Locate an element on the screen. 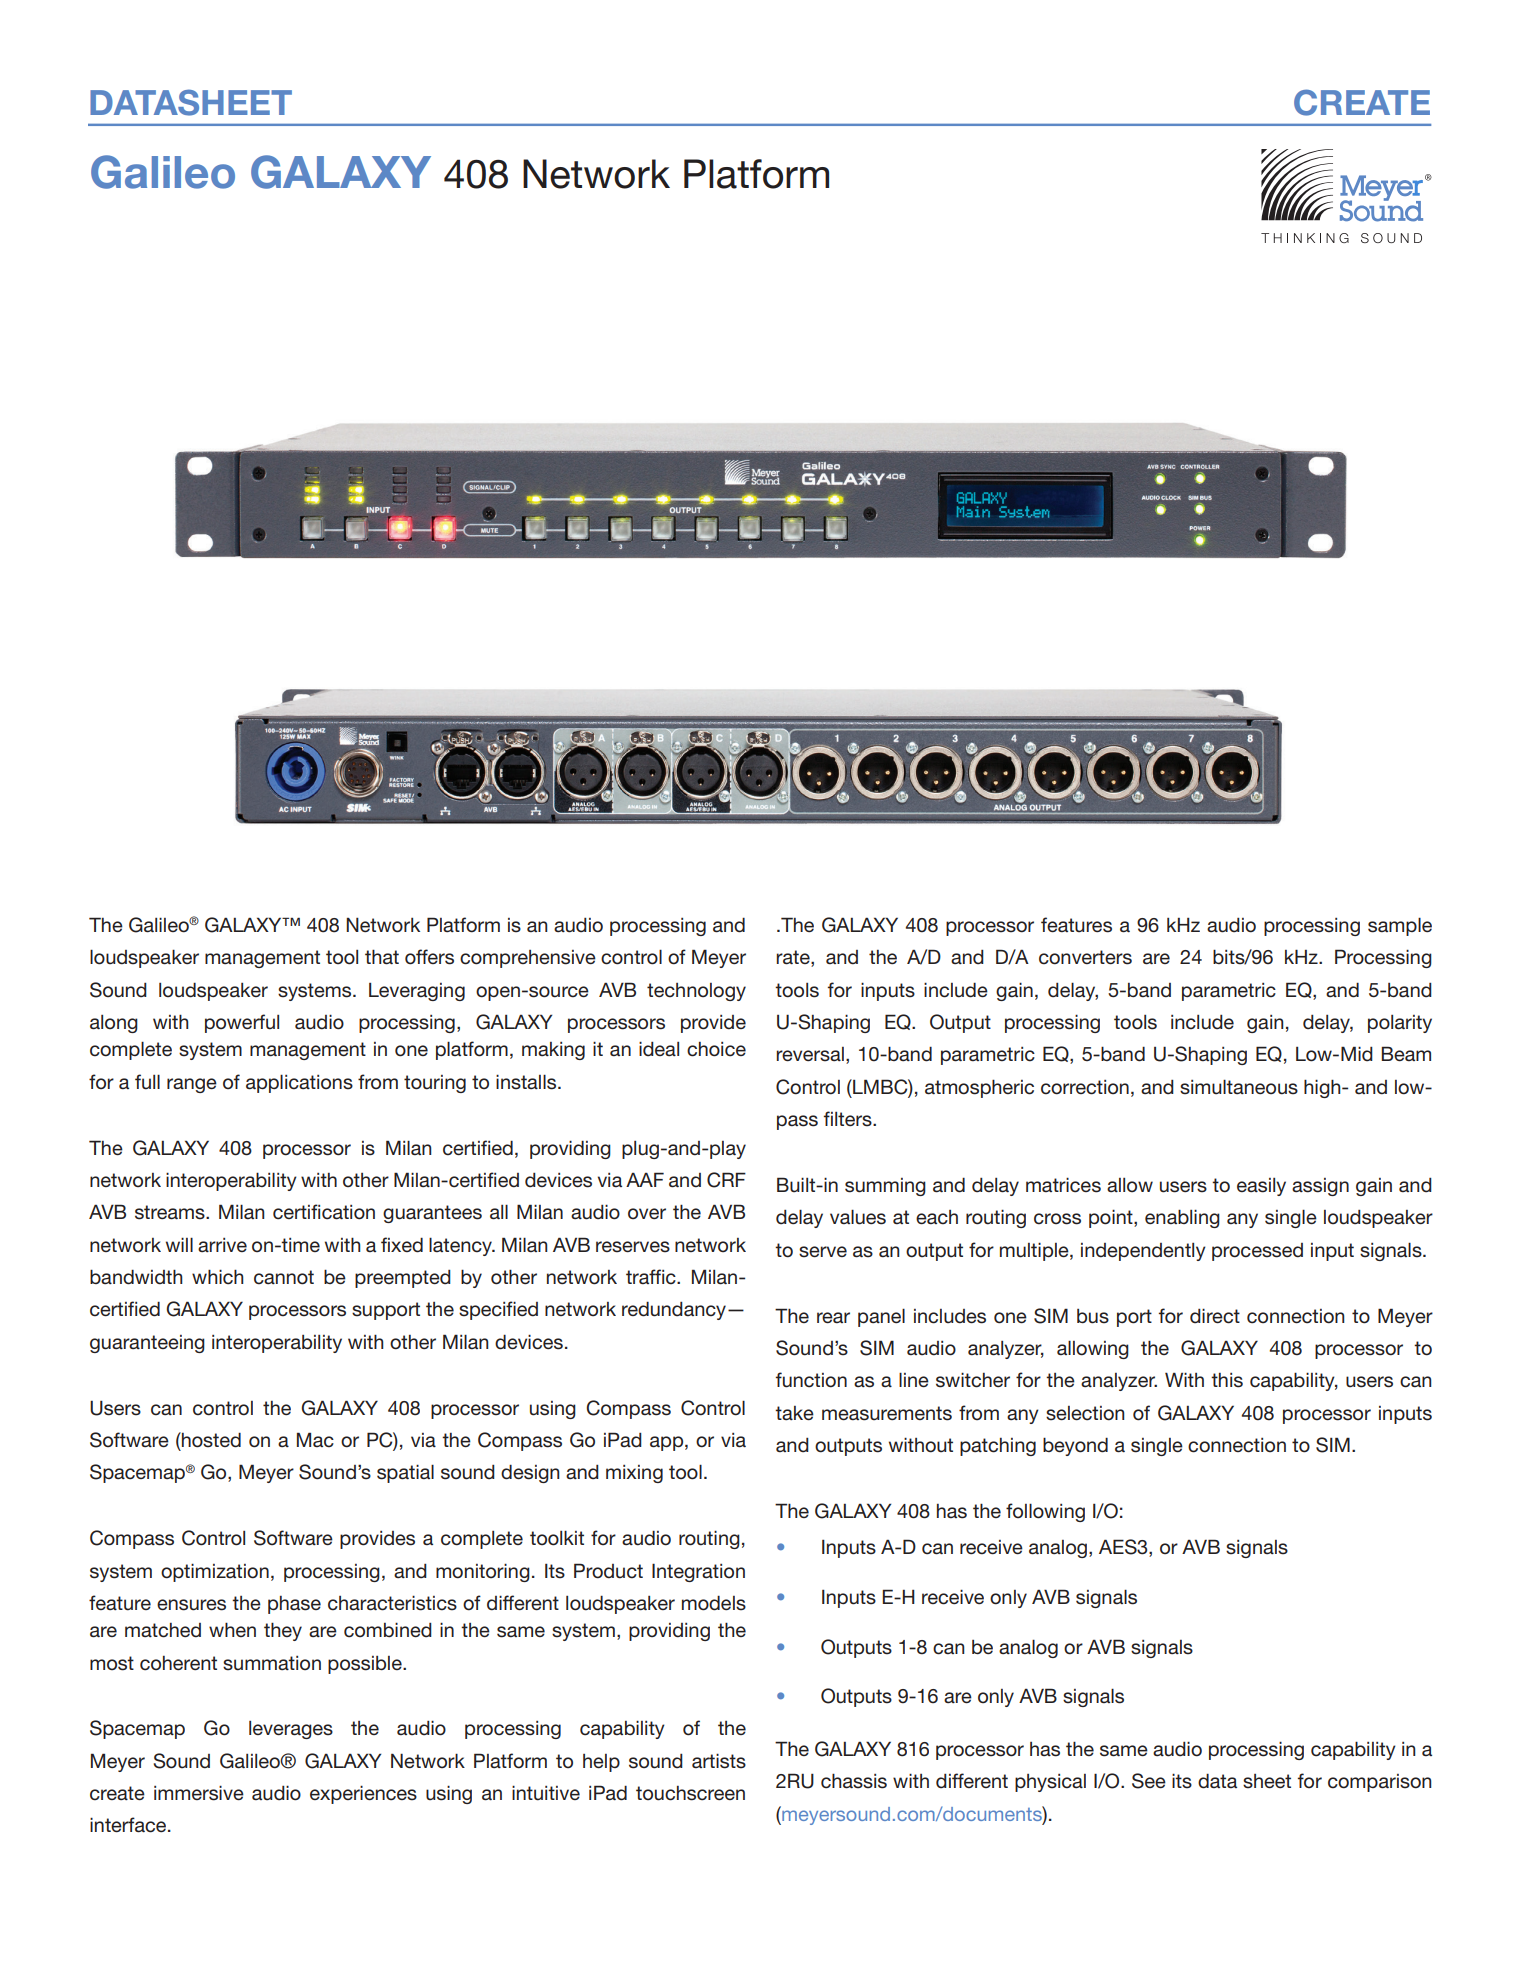 The width and height of the screenshot is (1522, 1970). converters is located at coordinates (1085, 957).
